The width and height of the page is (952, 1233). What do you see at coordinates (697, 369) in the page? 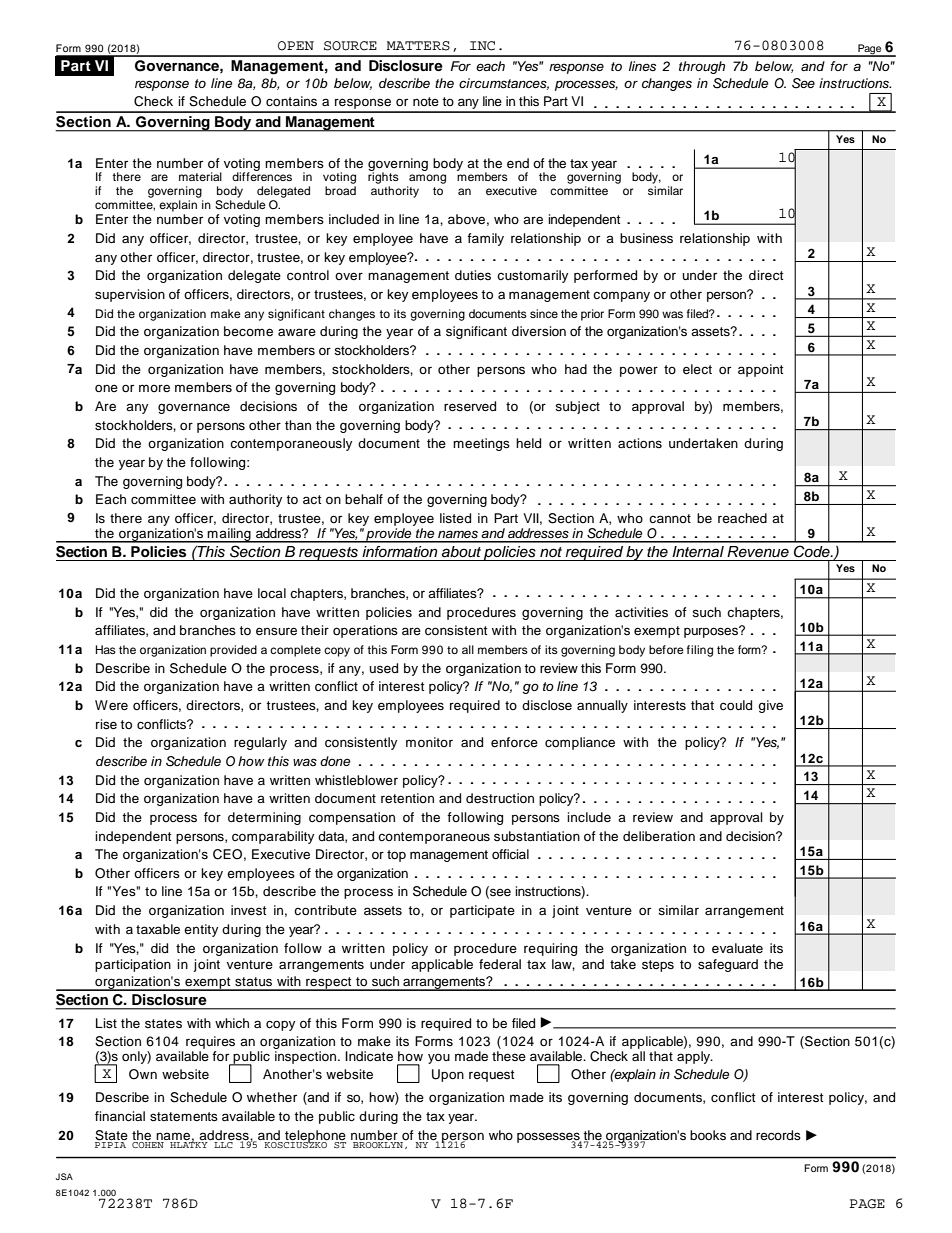
I see `elect` at bounding box center [697, 369].
